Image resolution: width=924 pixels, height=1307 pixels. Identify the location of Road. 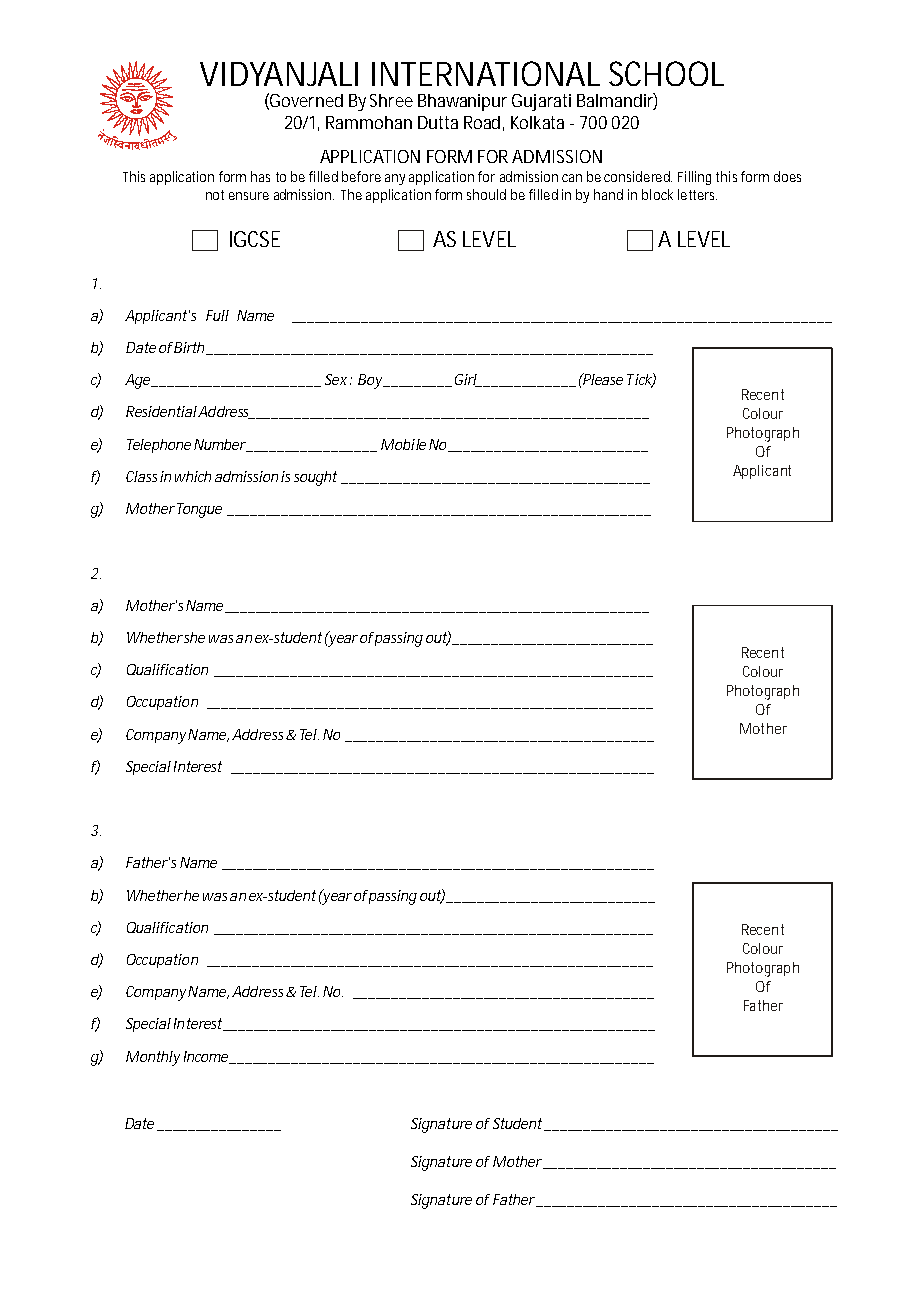
(482, 122).
